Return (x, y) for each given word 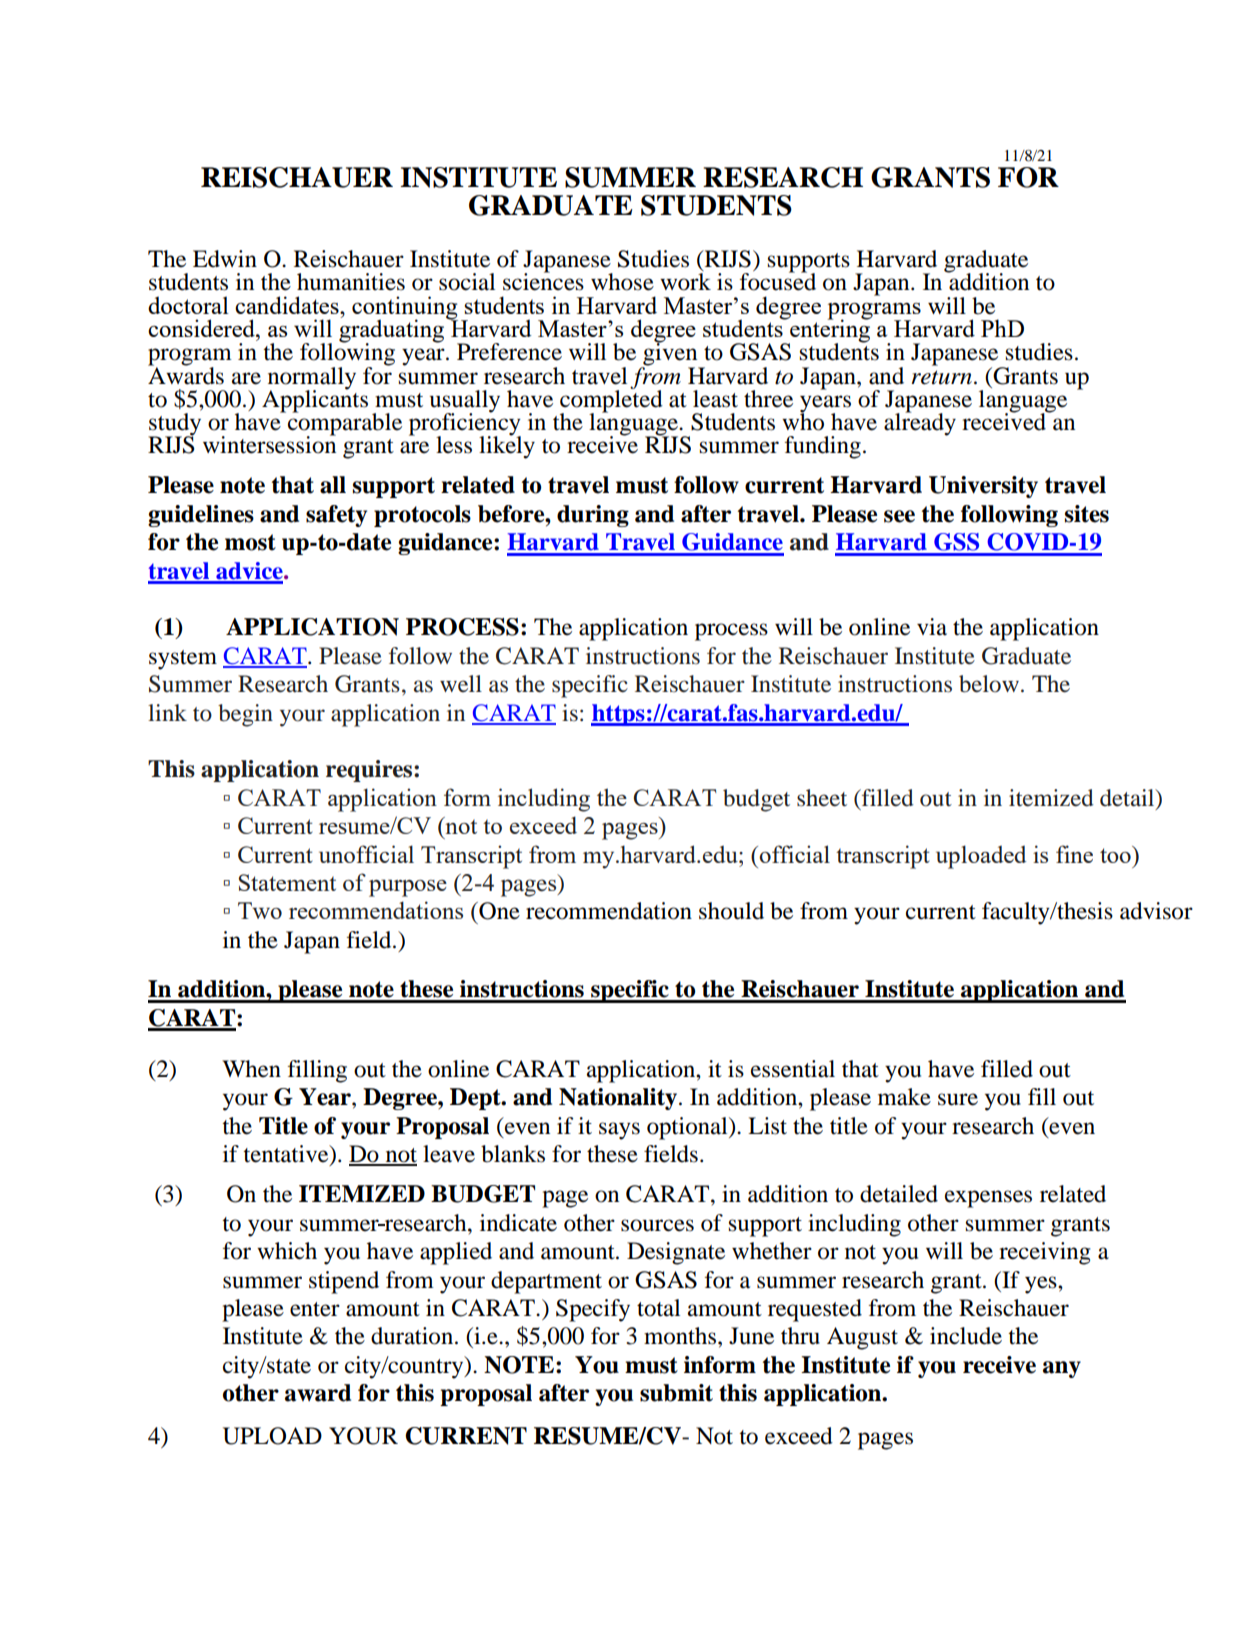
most (250, 542)
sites (1087, 514)
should (731, 911)
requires (370, 771)
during (593, 516)
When (251, 1069)
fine (1074, 854)
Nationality (618, 1099)
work (685, 282)
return (941, 377)
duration (412, 1336)
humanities (351, 282)
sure (958, 1099)
